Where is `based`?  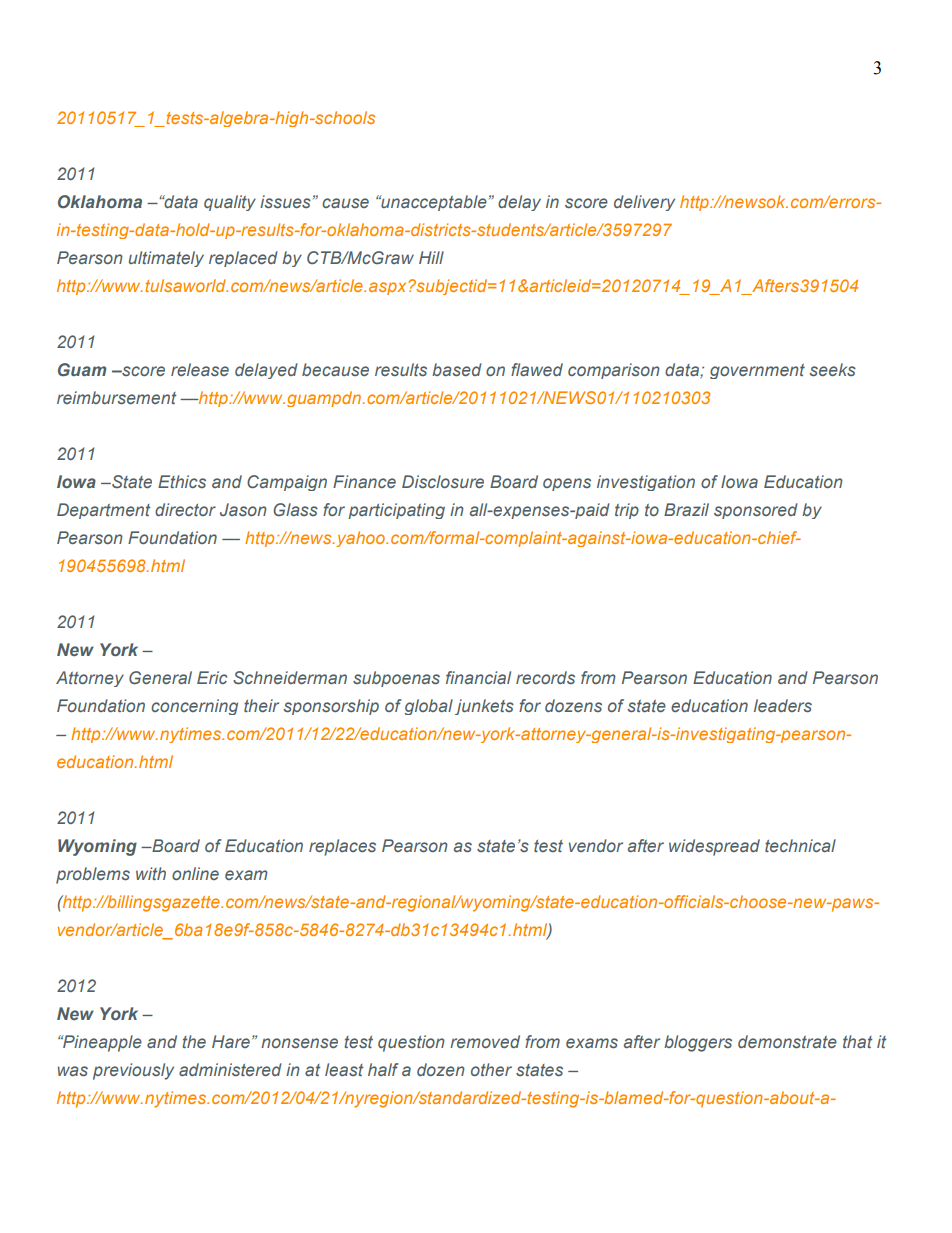
based is located at coordinates (457, 369).
